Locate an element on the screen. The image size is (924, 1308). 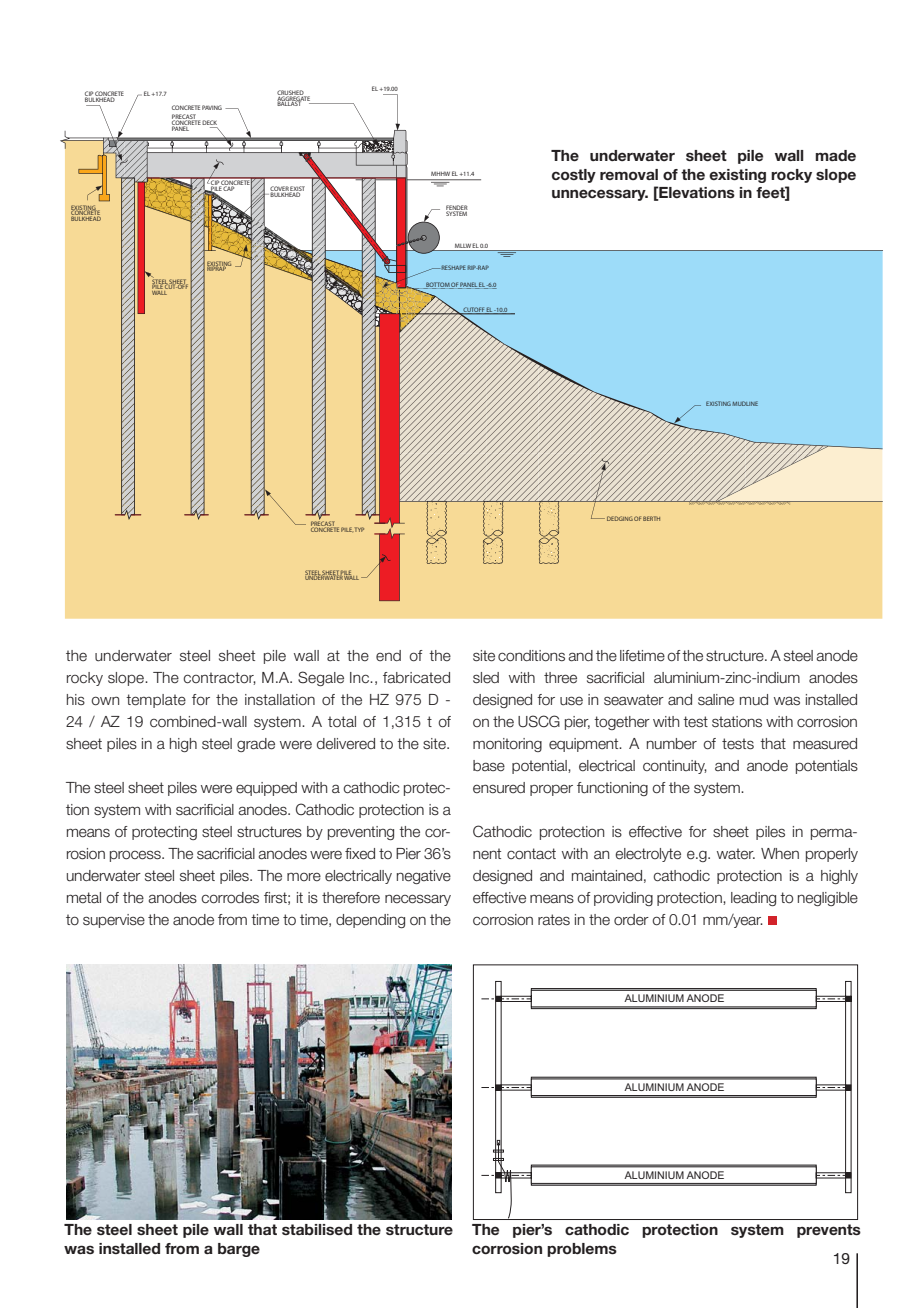
saline is located at coordinates (716, 700).
